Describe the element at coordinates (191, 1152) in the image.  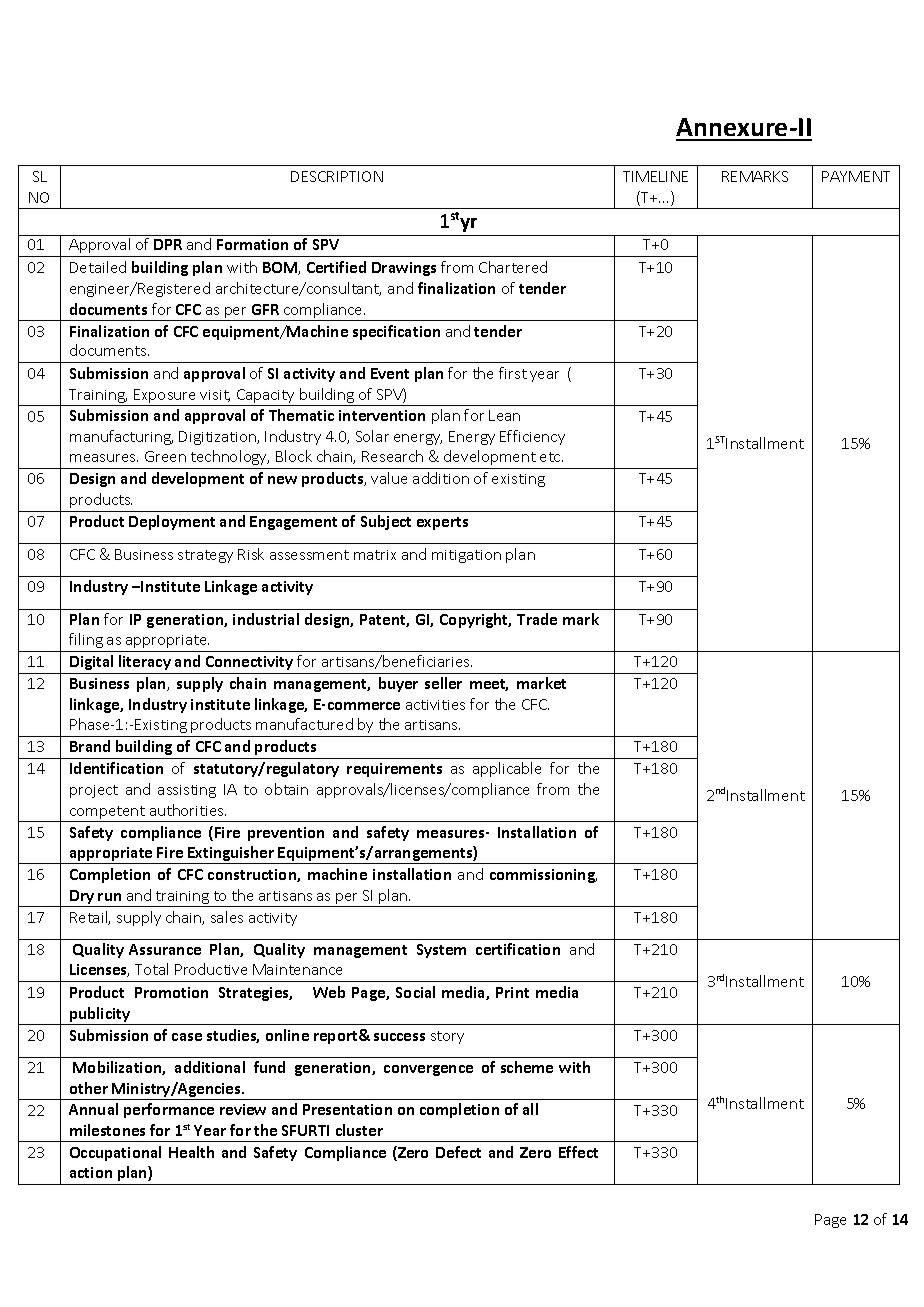
I see `Health` at that location.
